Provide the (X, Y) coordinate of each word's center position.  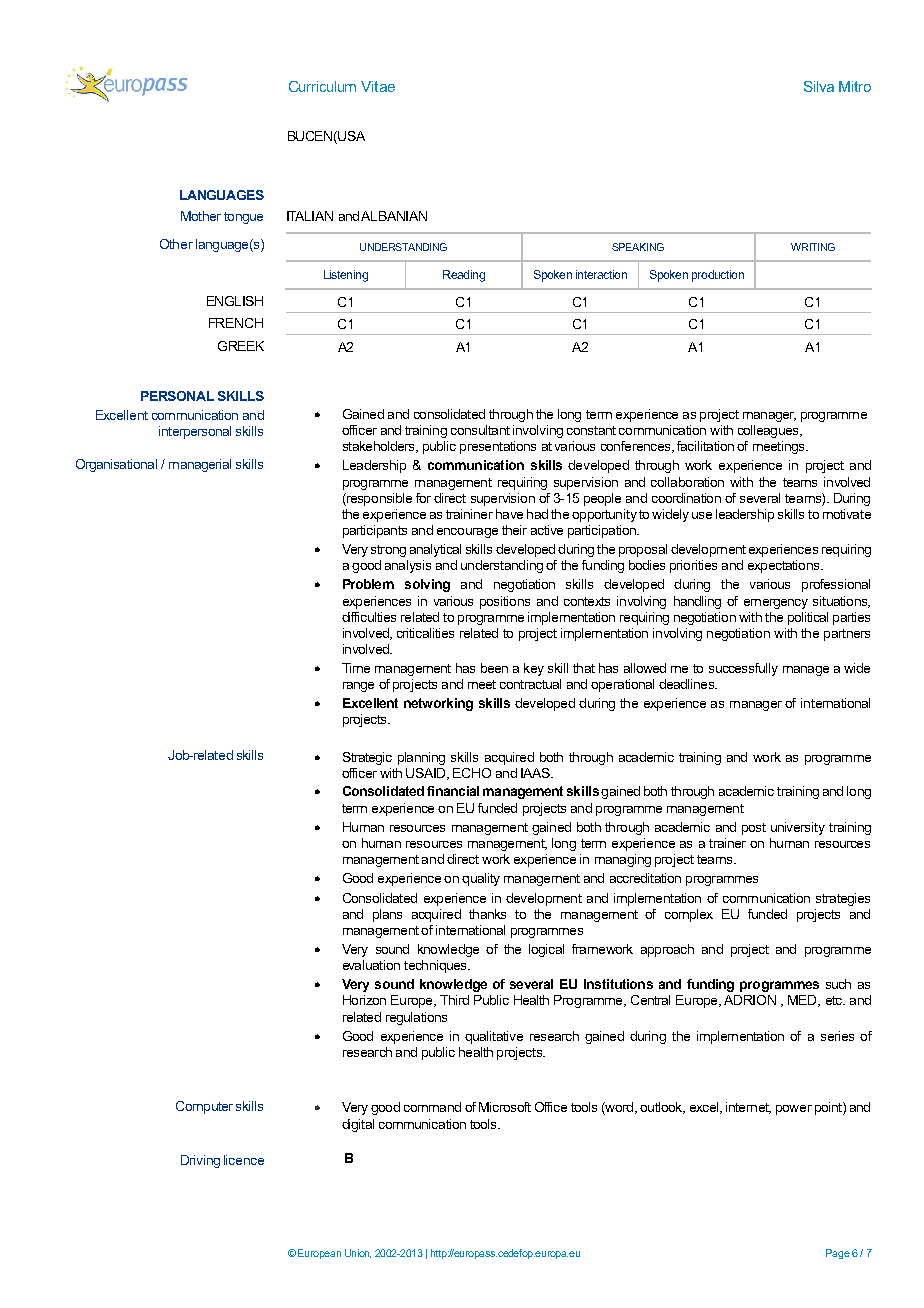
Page (838, 1254)
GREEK (241, 346)
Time (356, 668)
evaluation (371, 965)
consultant (480, 430)
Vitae (378, 86)
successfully (743, 669)
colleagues (769, 431)
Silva (819, 86)
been (494, 668)
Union (358, 1253)
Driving (200, 1161)
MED (803, 1001)
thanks (487, 914)
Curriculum (322, 86)
